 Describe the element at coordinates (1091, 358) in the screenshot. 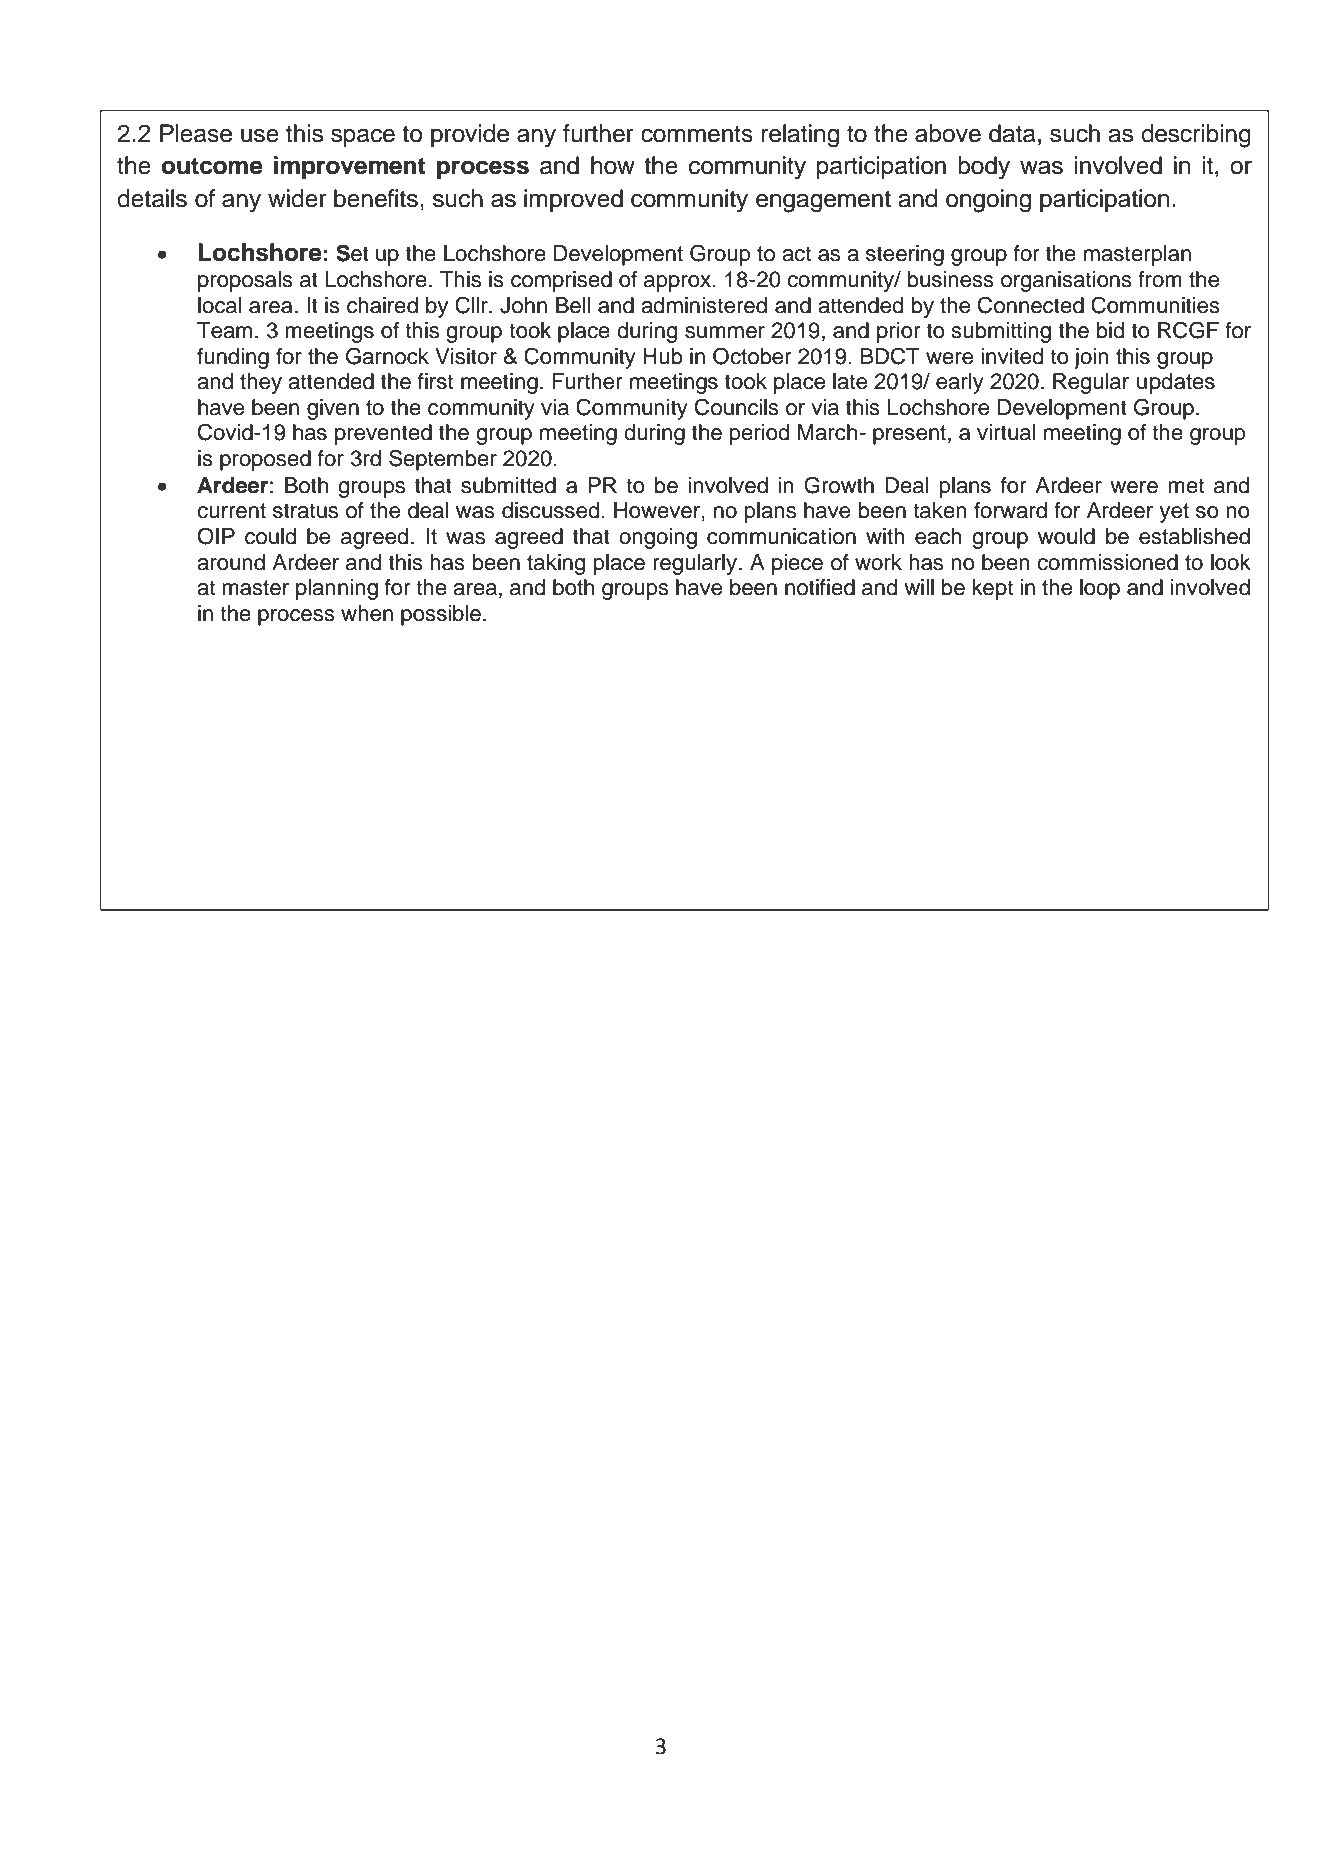

I see `join` at that location.
